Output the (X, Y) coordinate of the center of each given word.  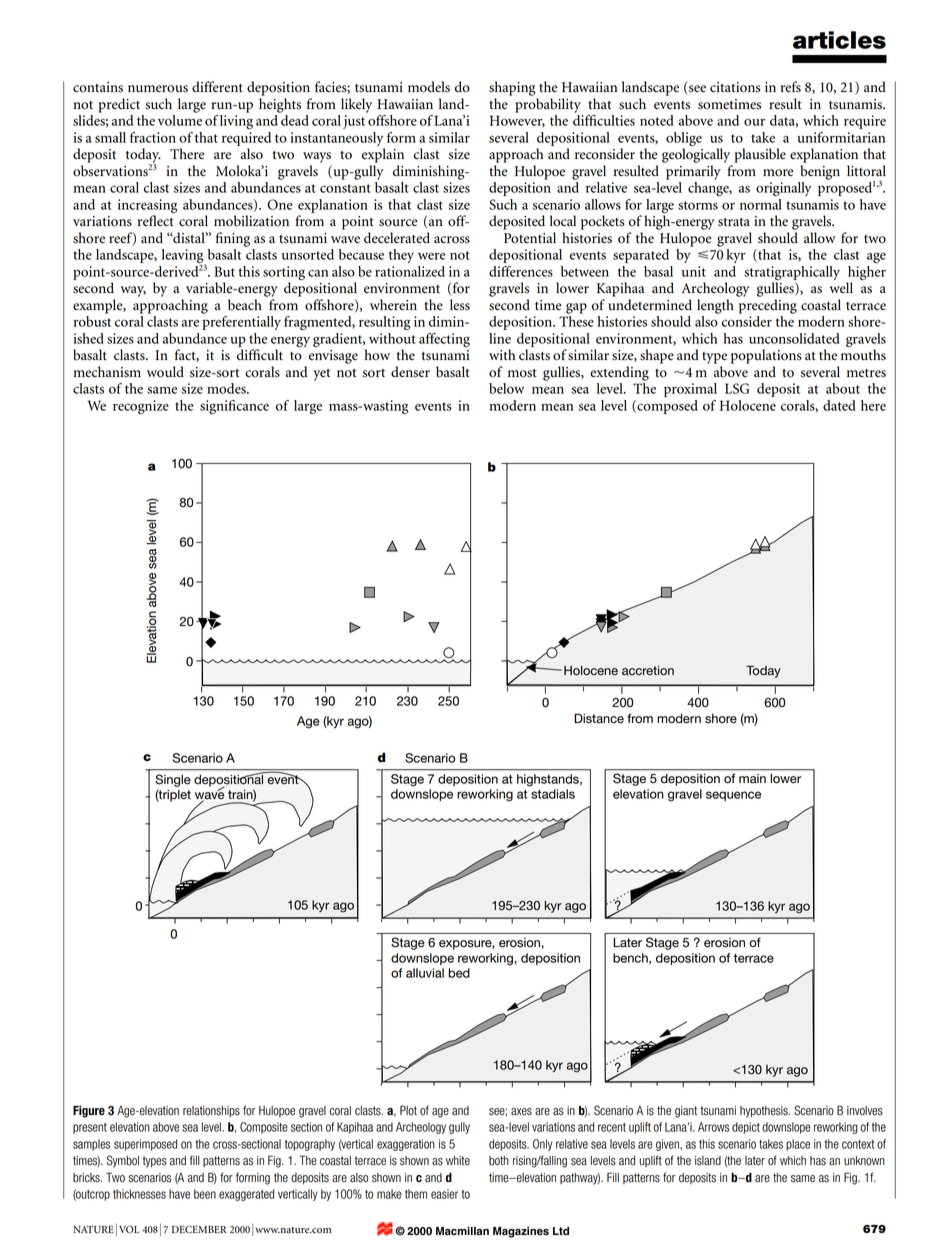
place (798, 1145)
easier (444, 1194)
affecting (444, 340)
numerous (158, 89)
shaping (512, 88)
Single (173, 780)
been (205, 1194)
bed (459, 973)
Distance (599, 718)
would (165, 372)
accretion (648, 671)
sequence (733, 796)
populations (766, 356)
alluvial (425, 973)
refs (791, 87)
